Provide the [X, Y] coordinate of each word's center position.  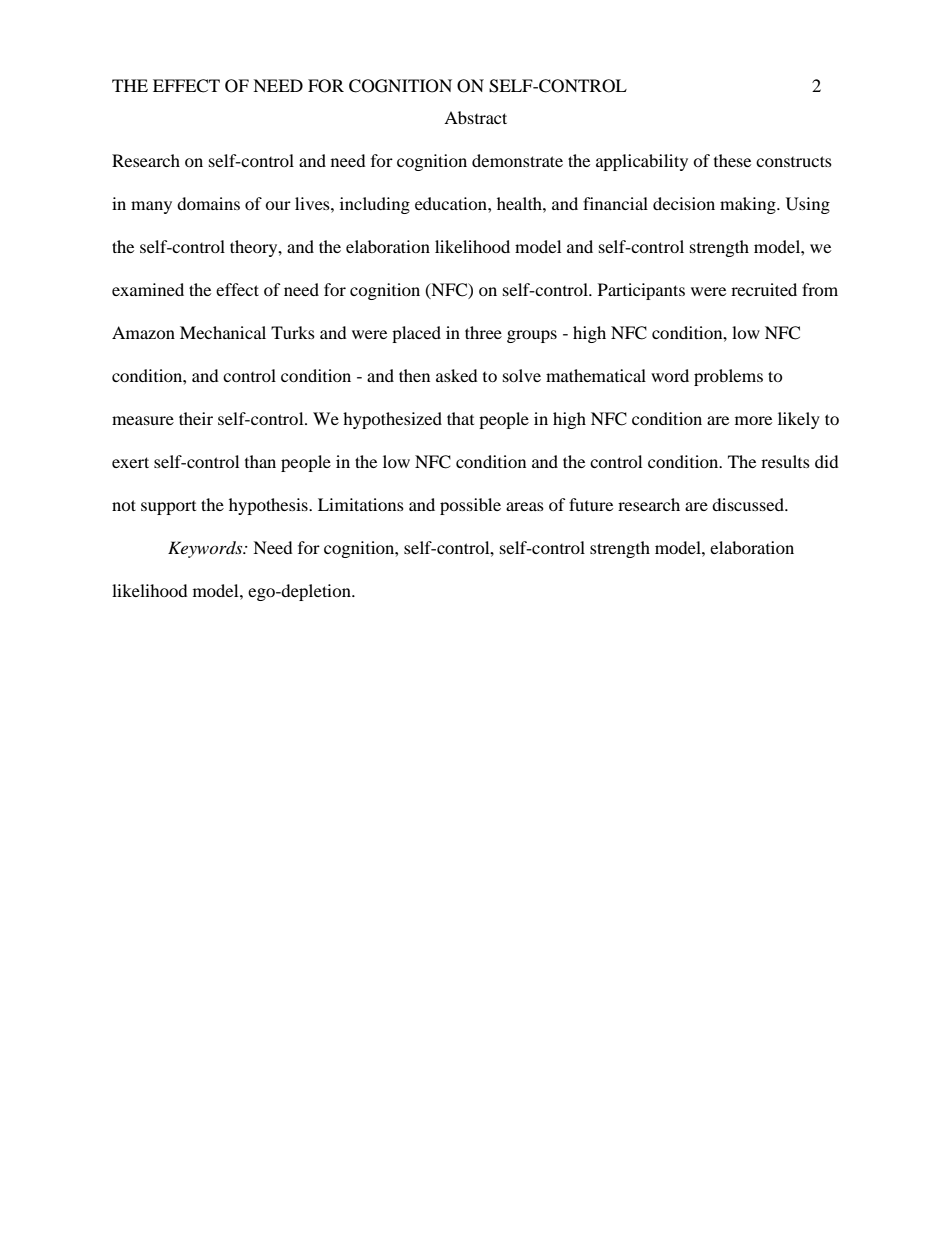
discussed [749, 504]
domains [208, 203]
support [168, 508]
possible [470, 506]
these [732, 160]
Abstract [475, 117]
